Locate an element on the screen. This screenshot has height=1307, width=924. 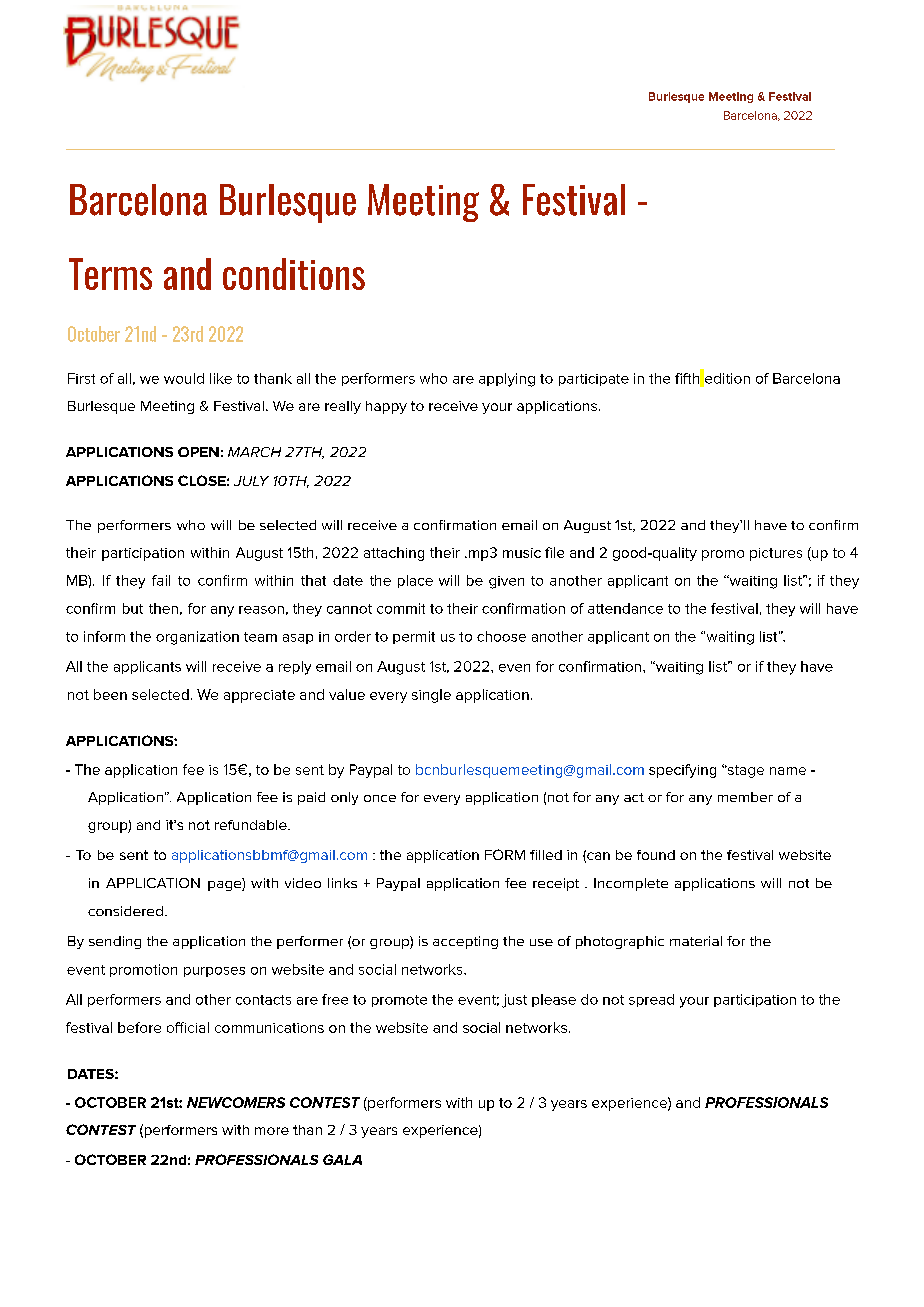
GALA is located at coordinates (342, 1159).
